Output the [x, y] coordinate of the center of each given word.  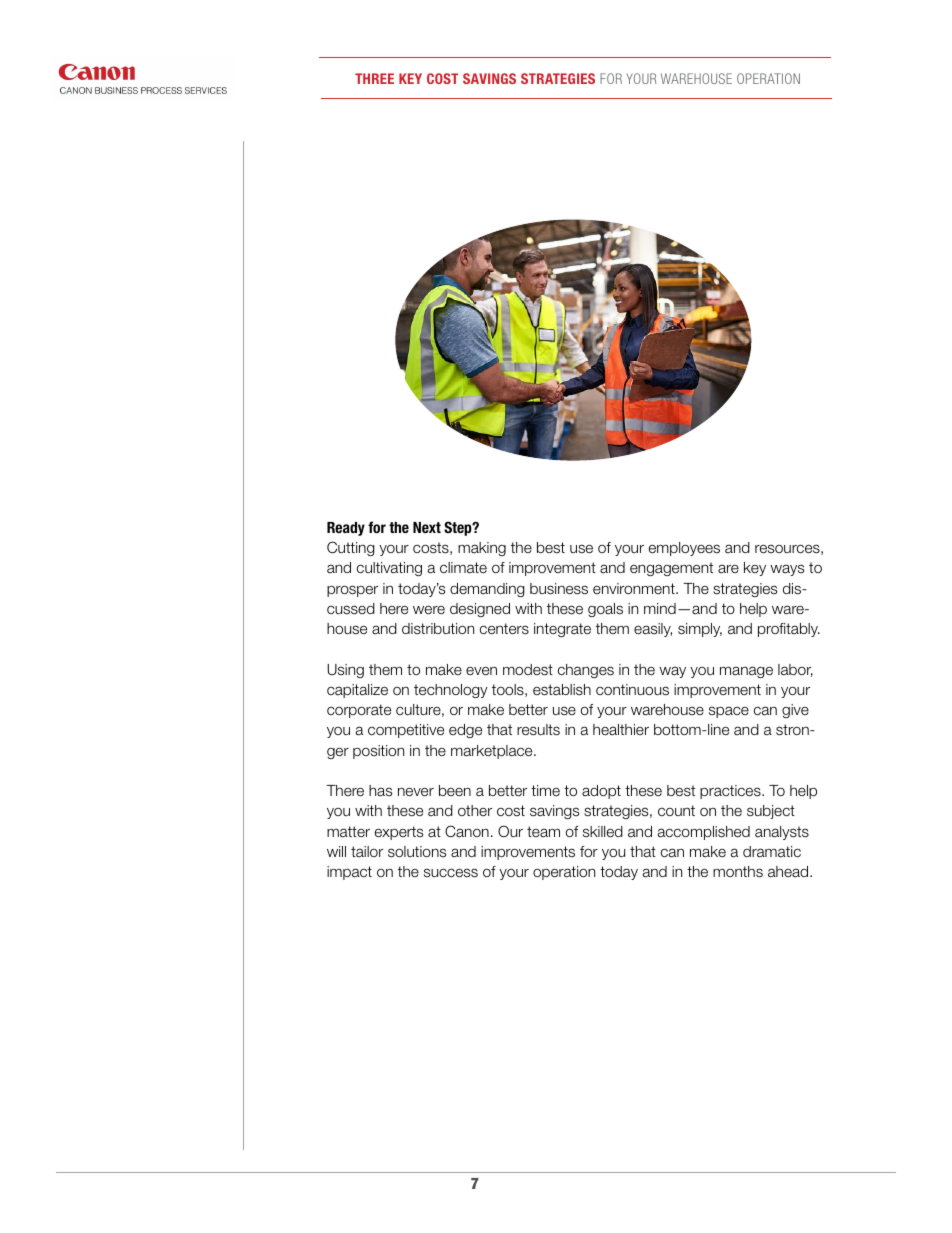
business [559, 589]
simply [700, 630]
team [543, 832]
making [482, 549]
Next [427, 527]
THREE [374, 78]
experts [399, 833]
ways [787, 570]
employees [684, 549]
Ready [346, 529]
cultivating [389, 569]
